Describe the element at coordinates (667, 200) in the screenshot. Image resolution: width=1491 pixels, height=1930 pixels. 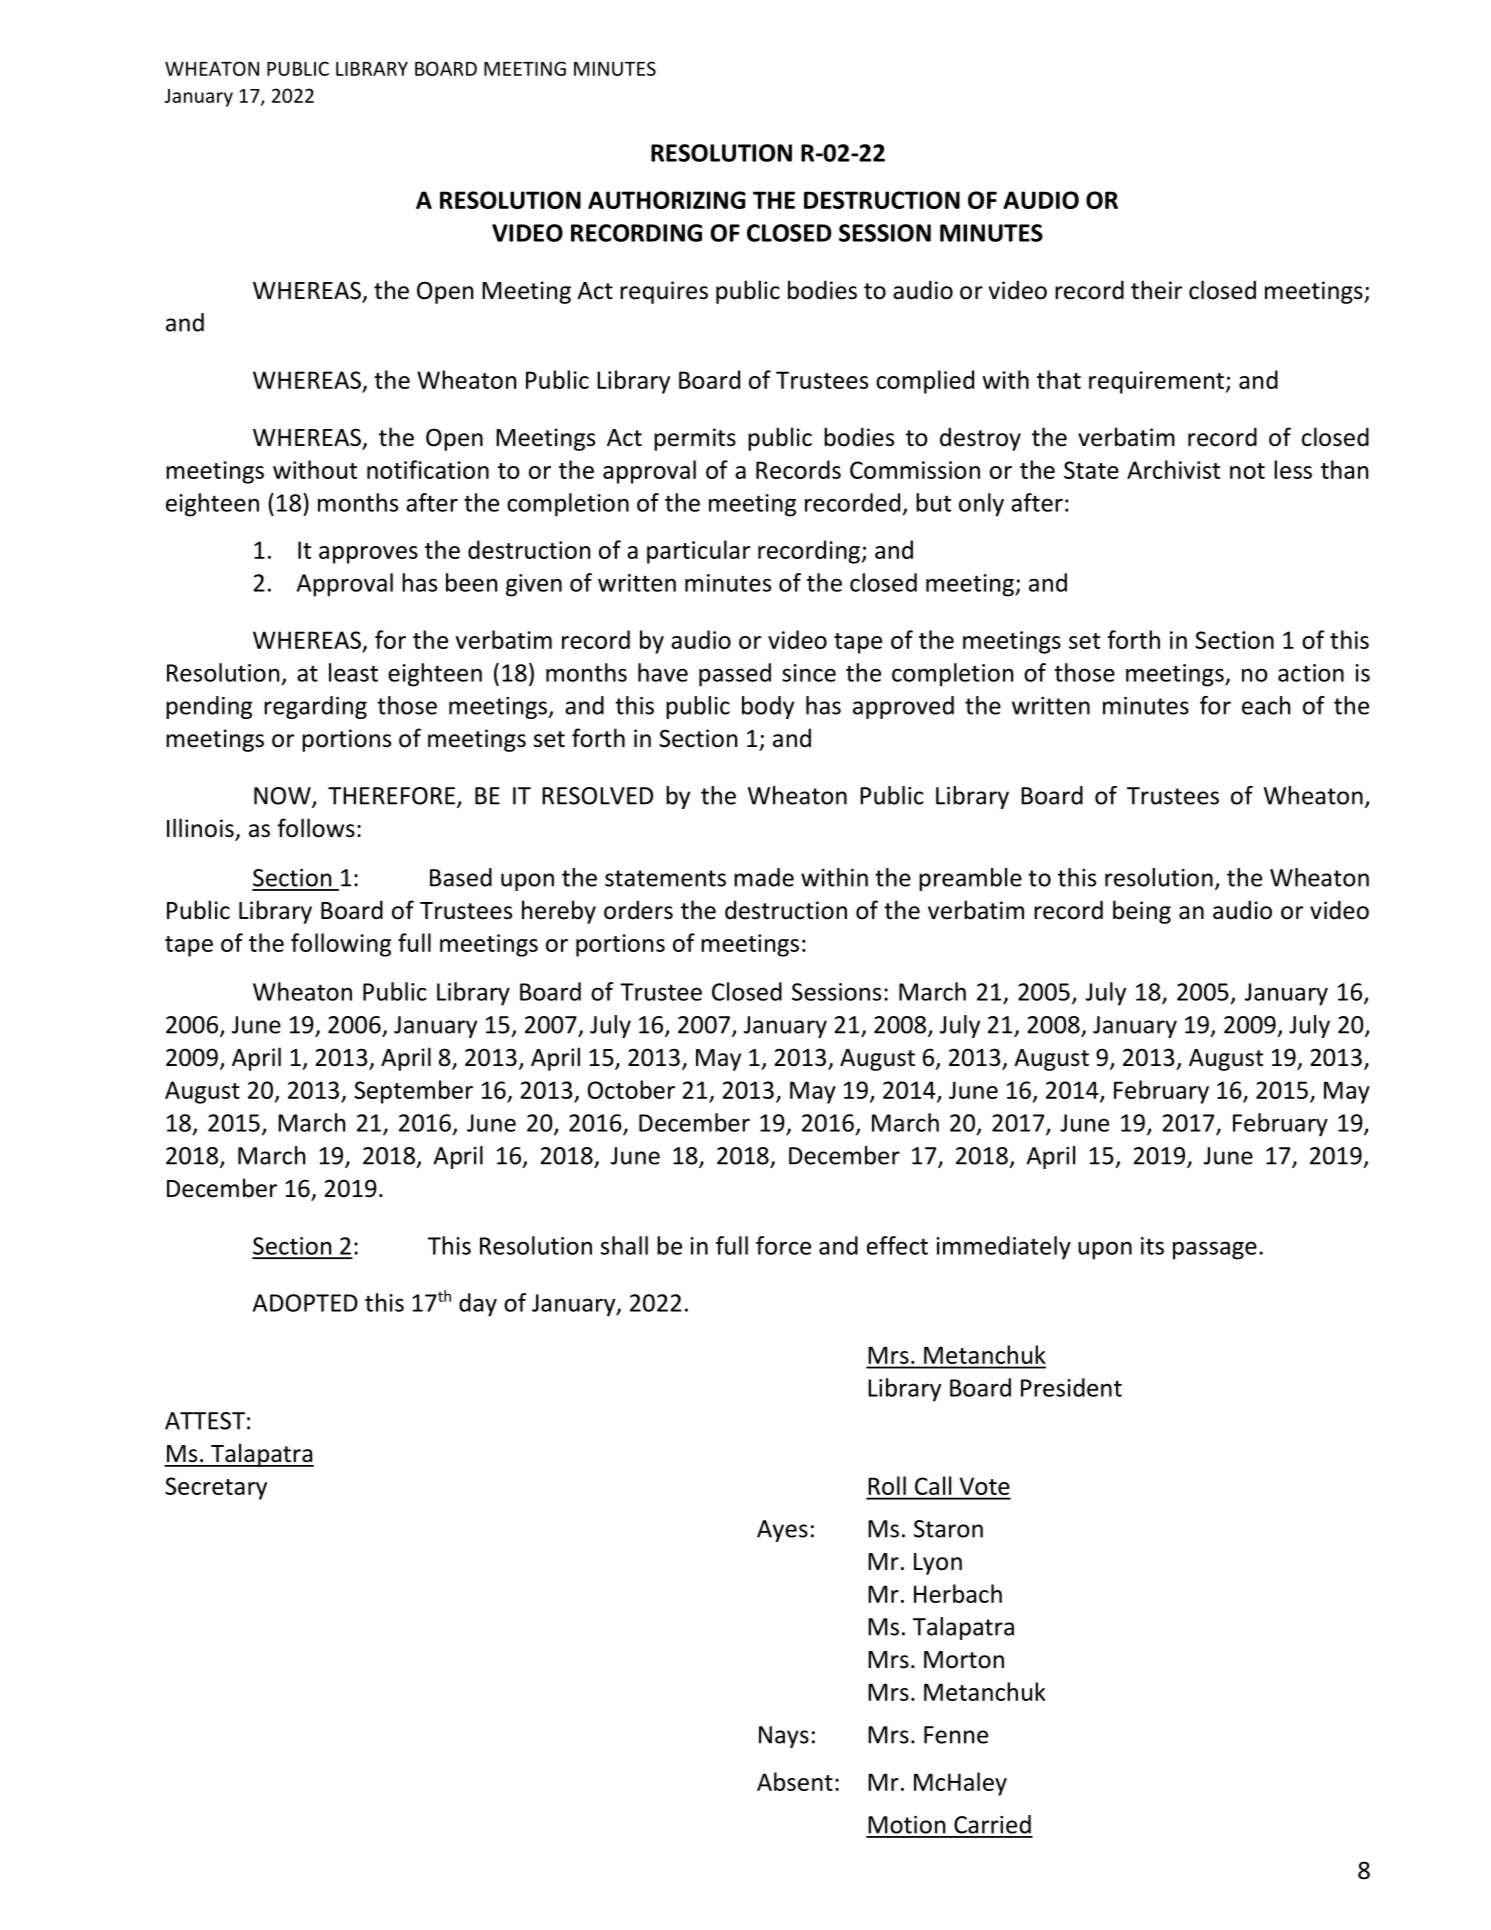
I see `AUTHORIZING` at that location.
